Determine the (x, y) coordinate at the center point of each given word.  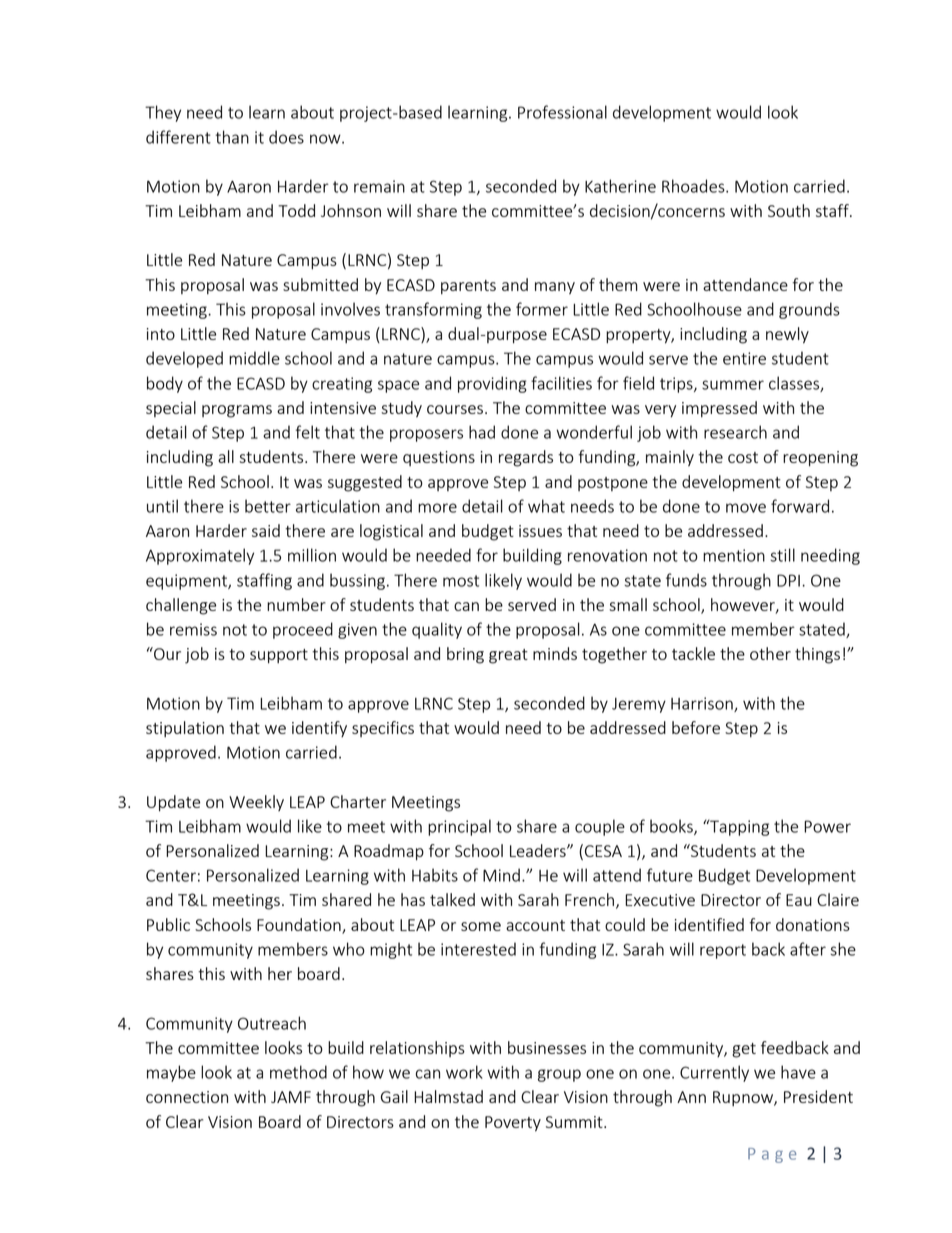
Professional (562, 112)
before (696, 727)
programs (237, 411)
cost (743, 457)
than (232, 137)
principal (459, 827)
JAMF (291, 1097)
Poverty (513, 1124)
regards (526, 458)
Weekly (256, 803)
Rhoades (694, 186)
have (798, 1072)
